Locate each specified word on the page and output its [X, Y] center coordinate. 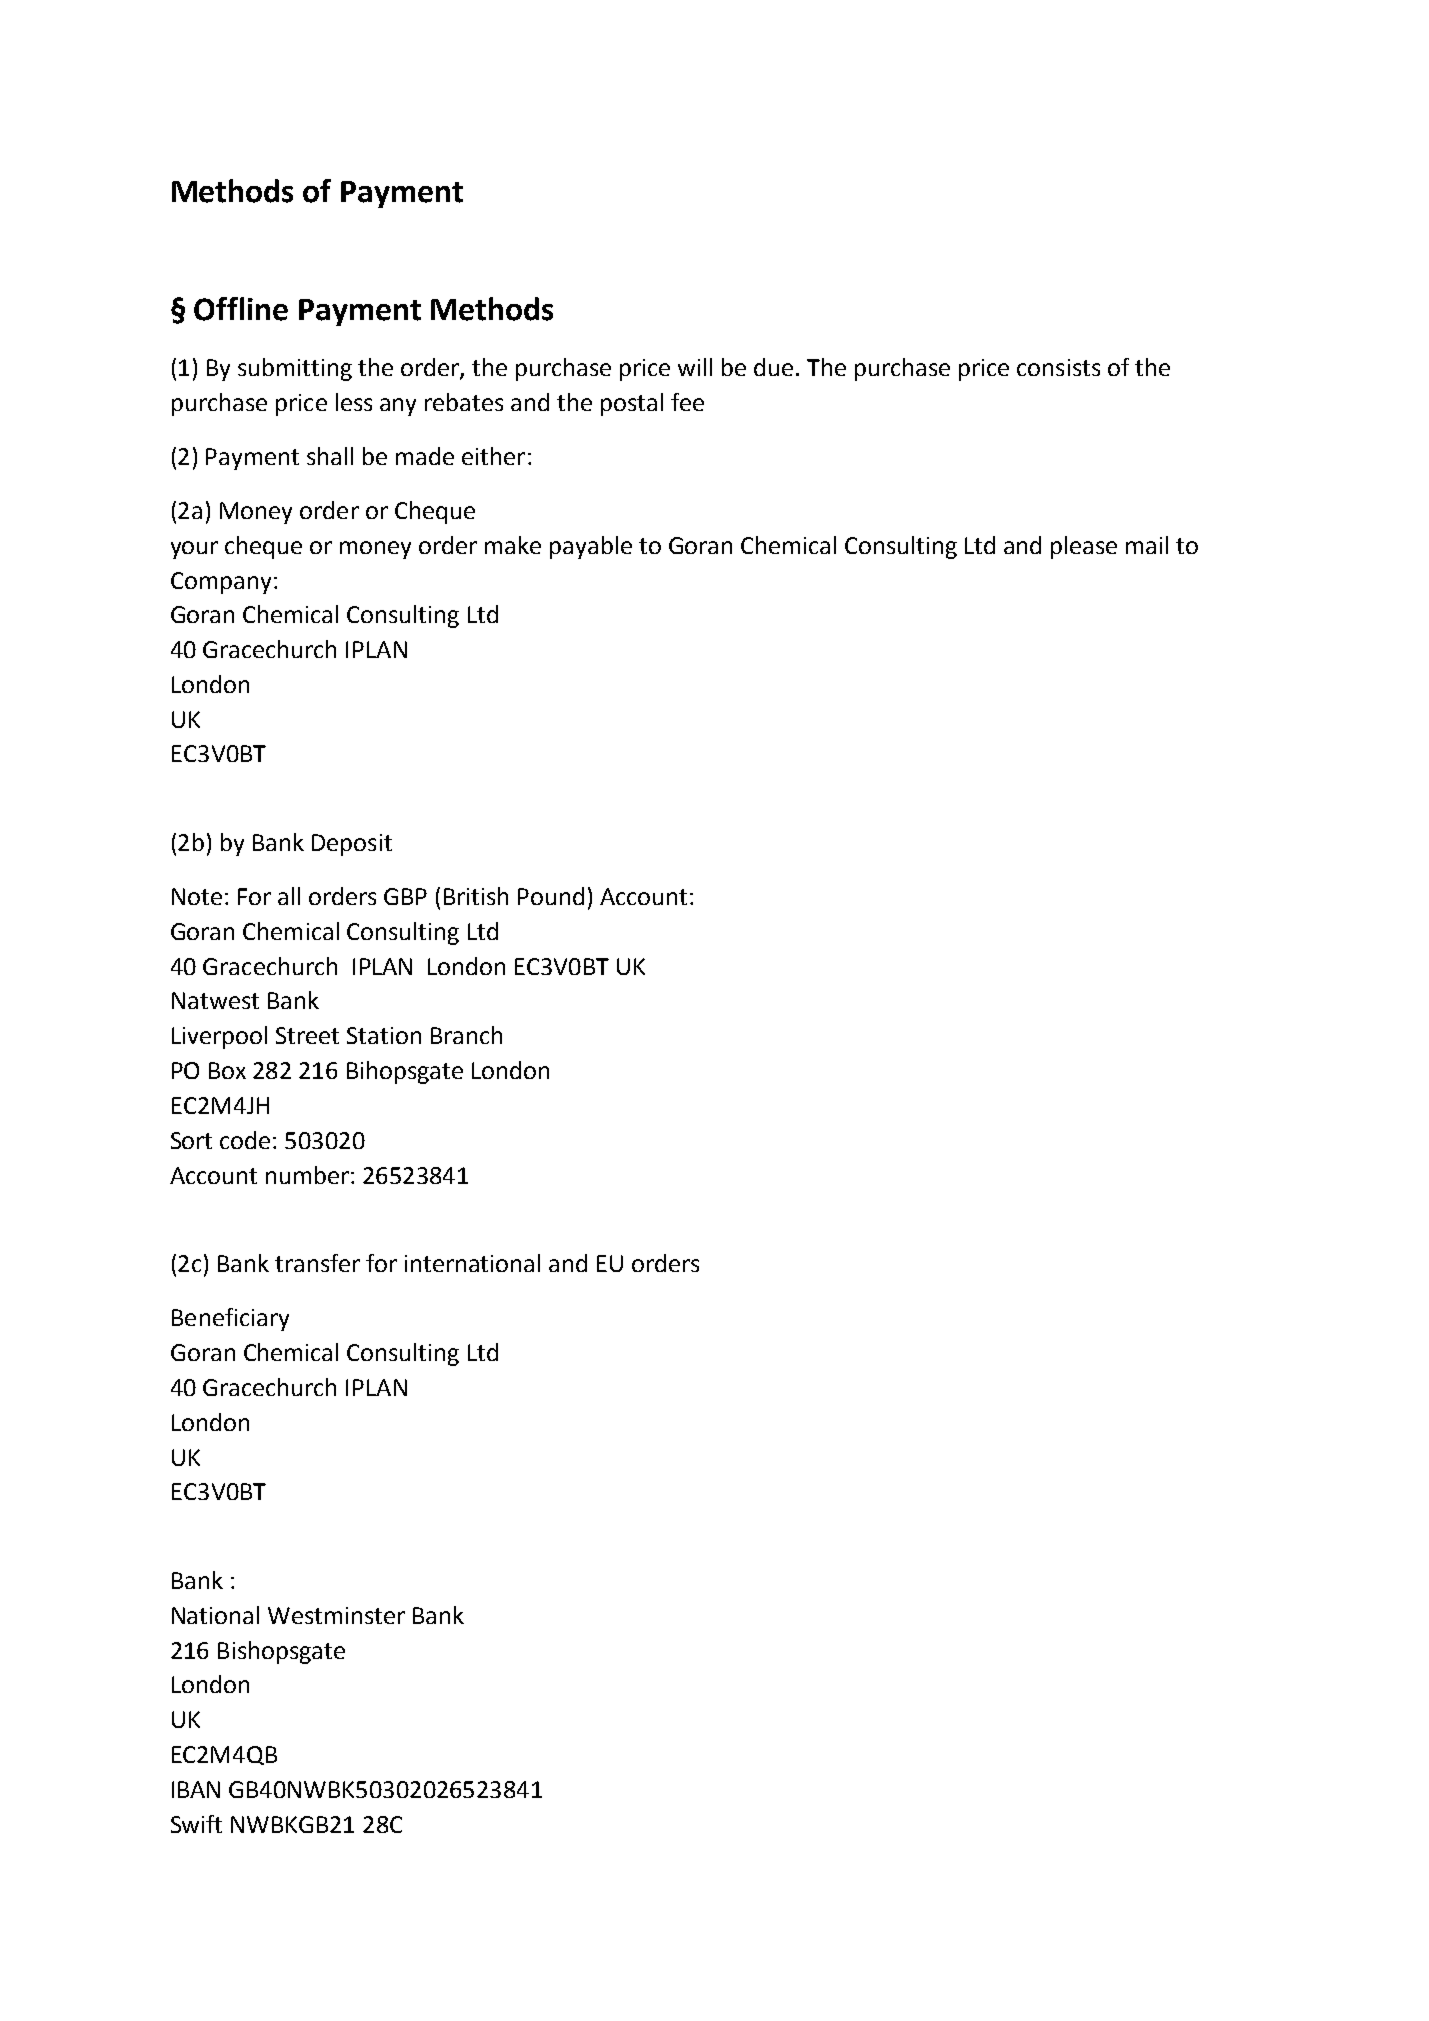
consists [1058, 367]
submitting [295, 369]
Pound [551, 896]
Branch [466, 1035]
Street [307, 1035]
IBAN [196, 1789]
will [695, 367]
